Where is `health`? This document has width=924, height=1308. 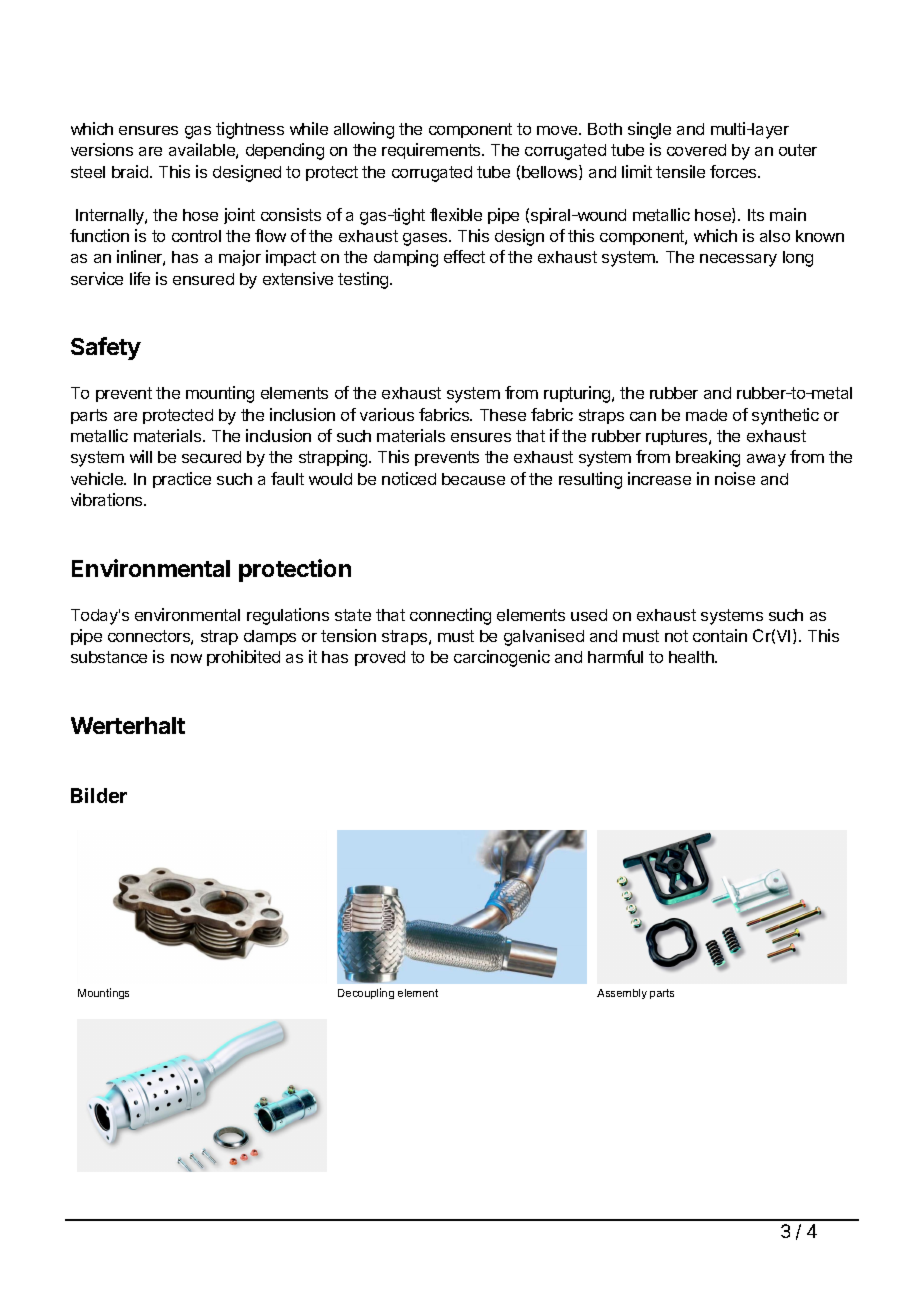 health is located at coordinates (692, 657).
